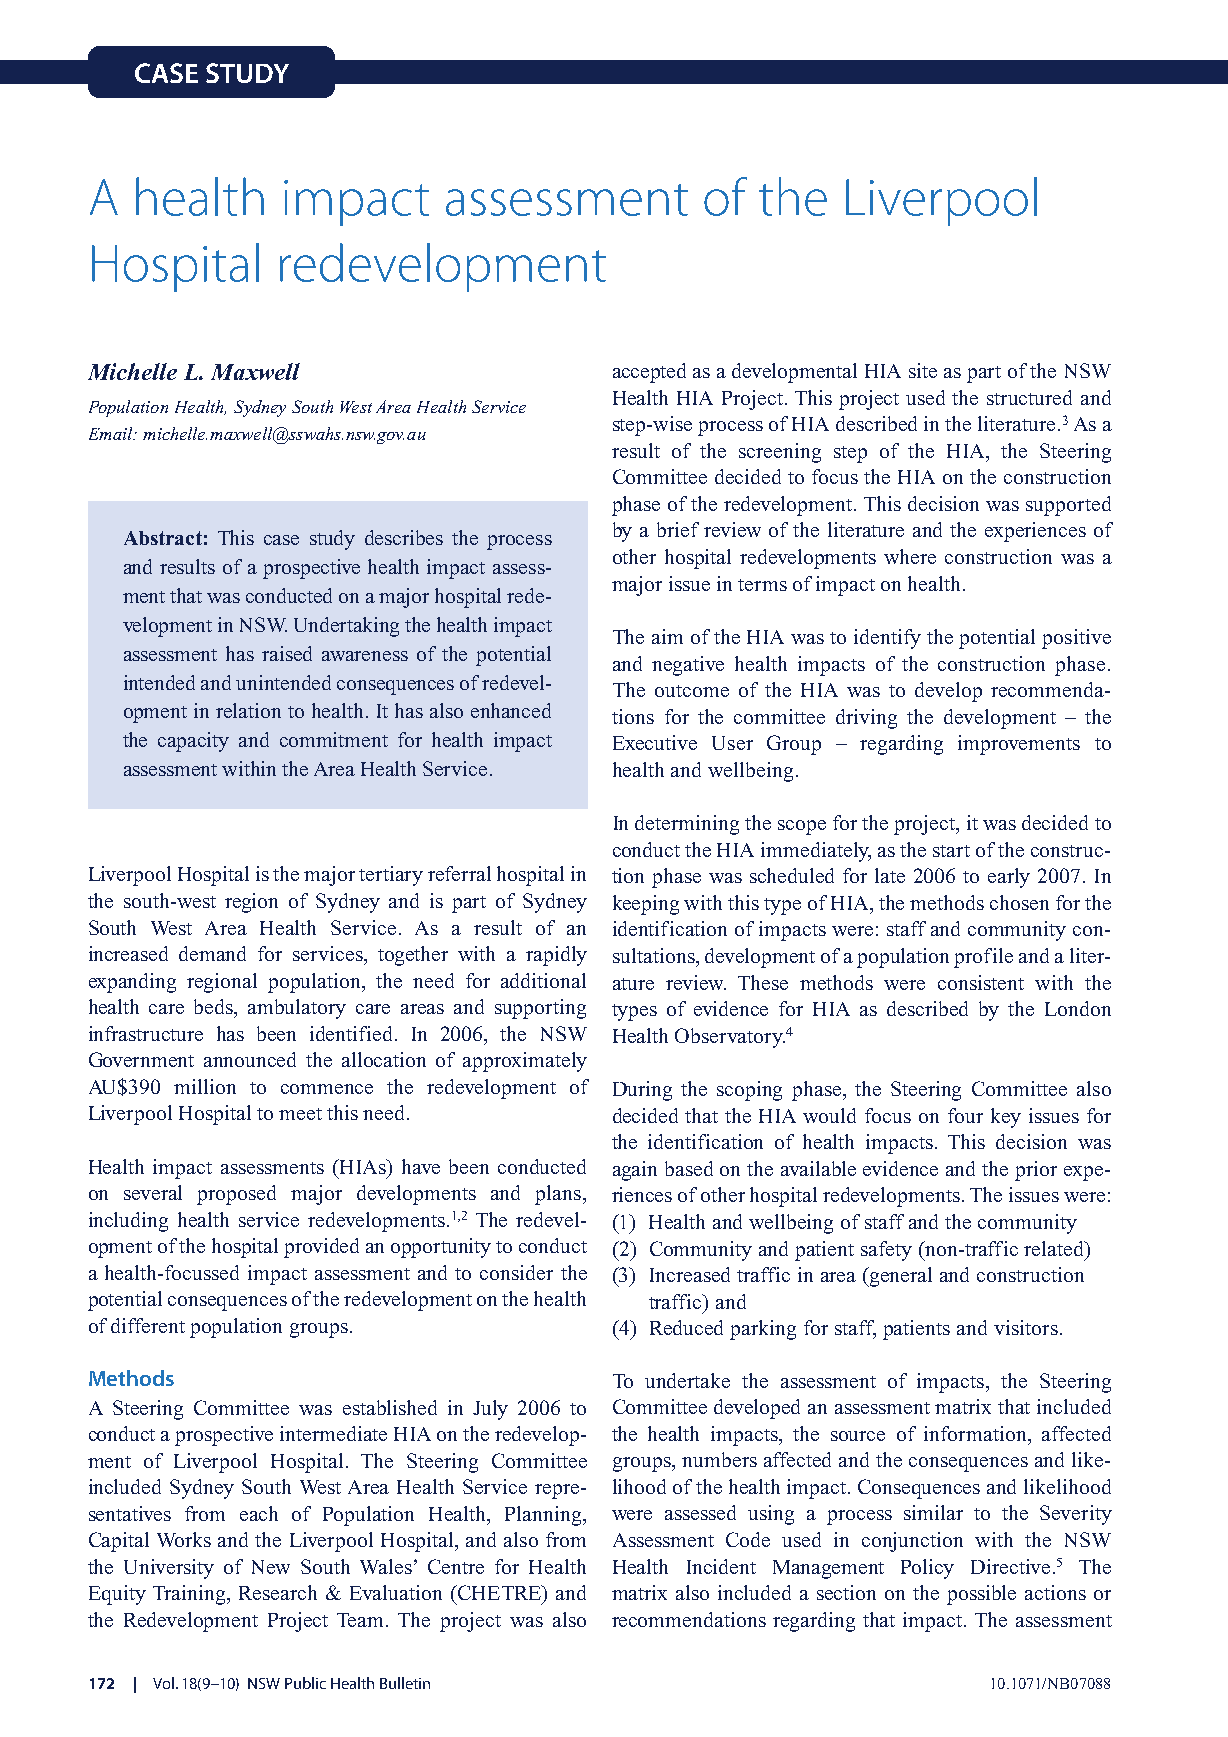 The image size is (1228, 1737). Describe the element at coordinates (686, 1327) in the screenshot. I see `Reduced` at that location.
